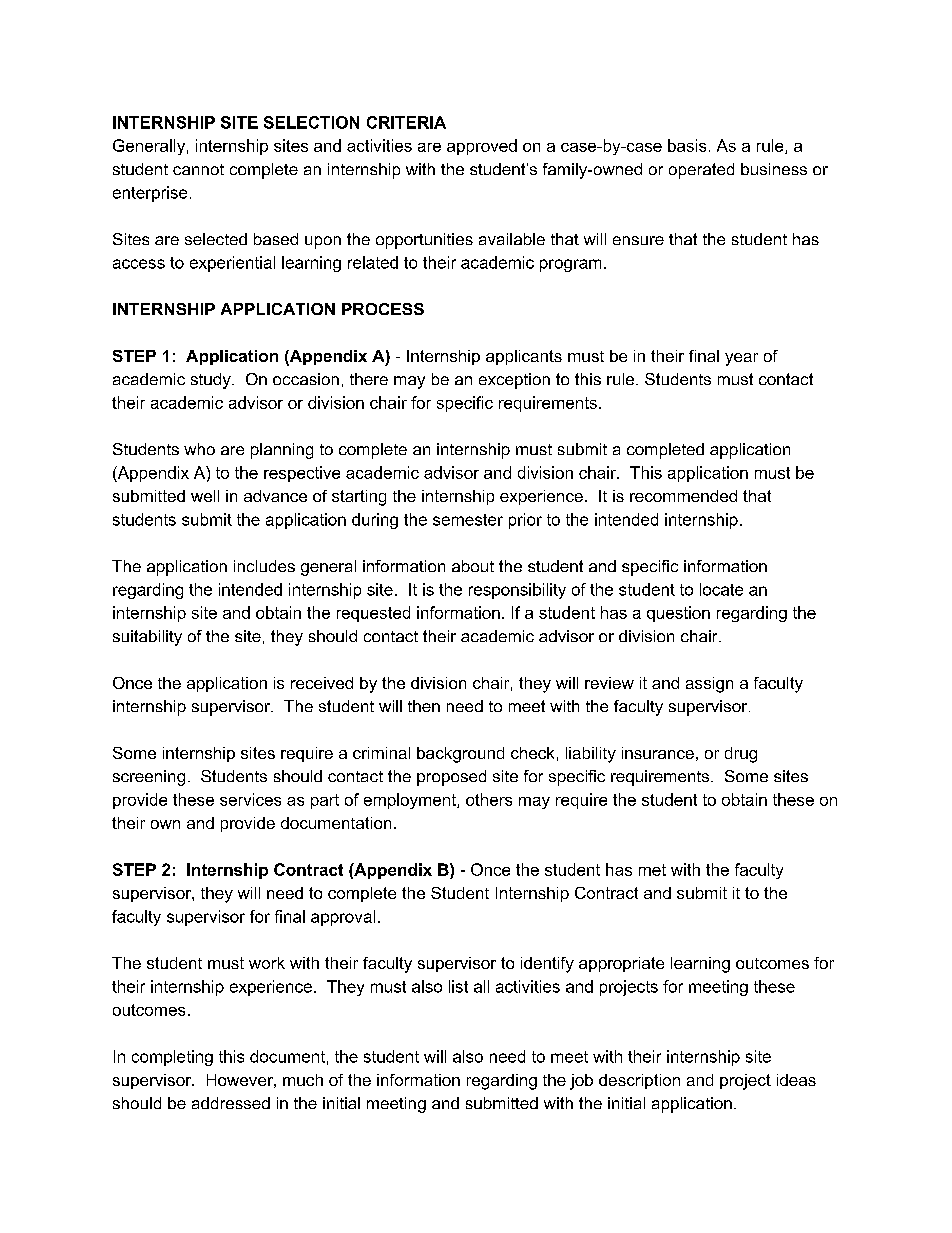  Describe the element at coordinates (721, 589) in the page. I see `locate` at that location.
